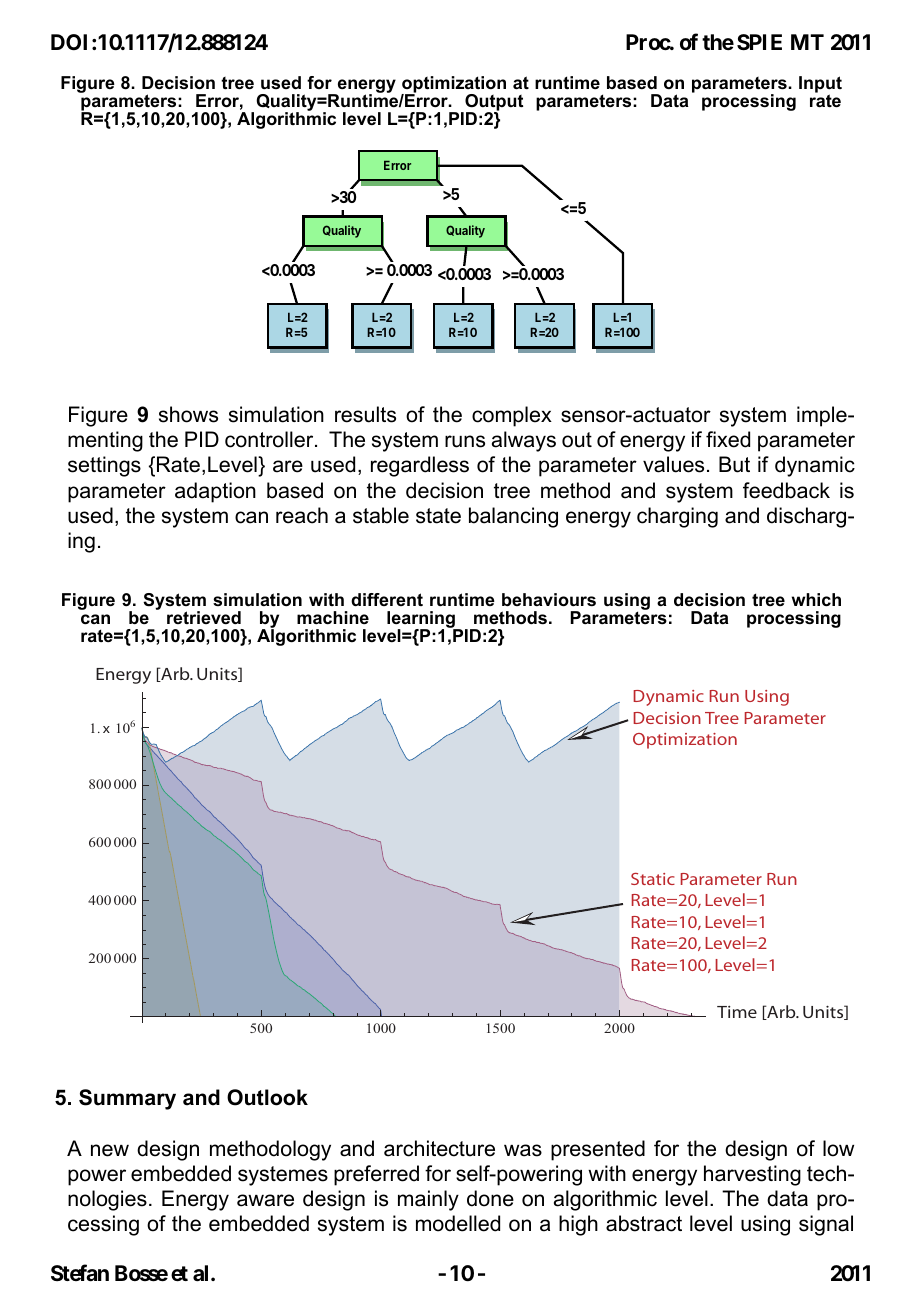 The width and height of the page is (924, 1313). Describe the element at coordinates (653, 879) in the page. I see `Static` at that location.
